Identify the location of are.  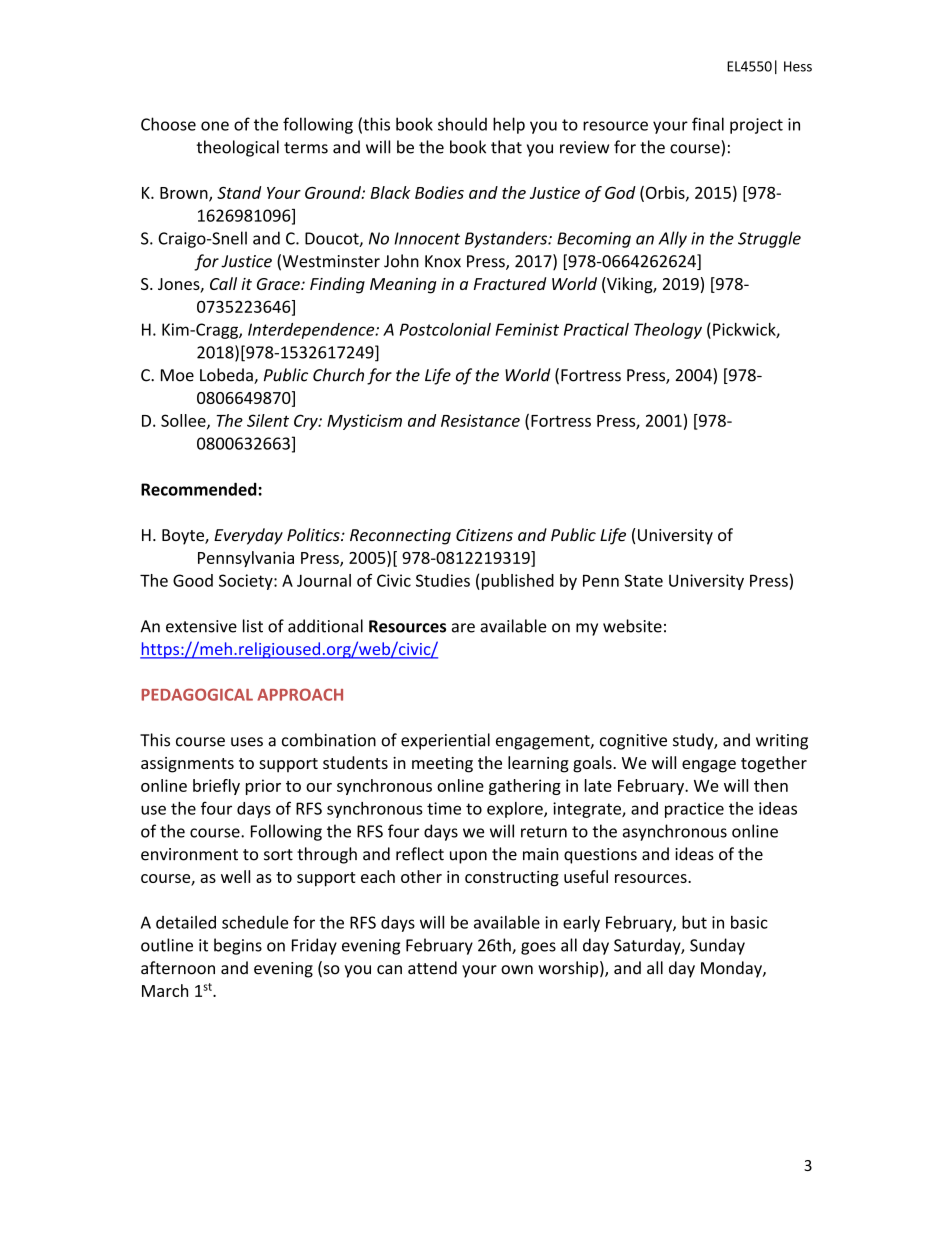
(463, 628).
